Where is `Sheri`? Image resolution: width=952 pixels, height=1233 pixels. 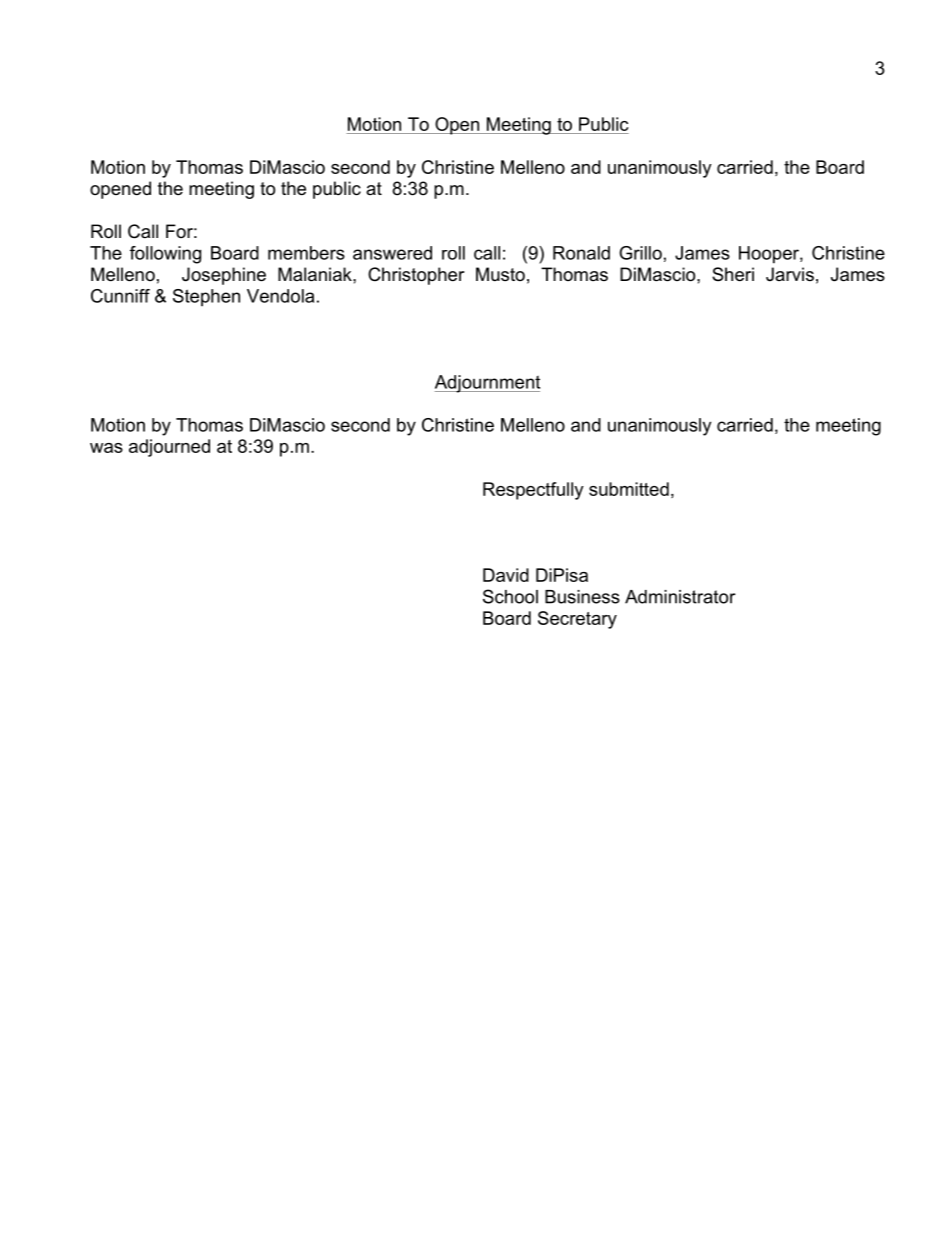
Sheri is located at coordinates (733, 274).
